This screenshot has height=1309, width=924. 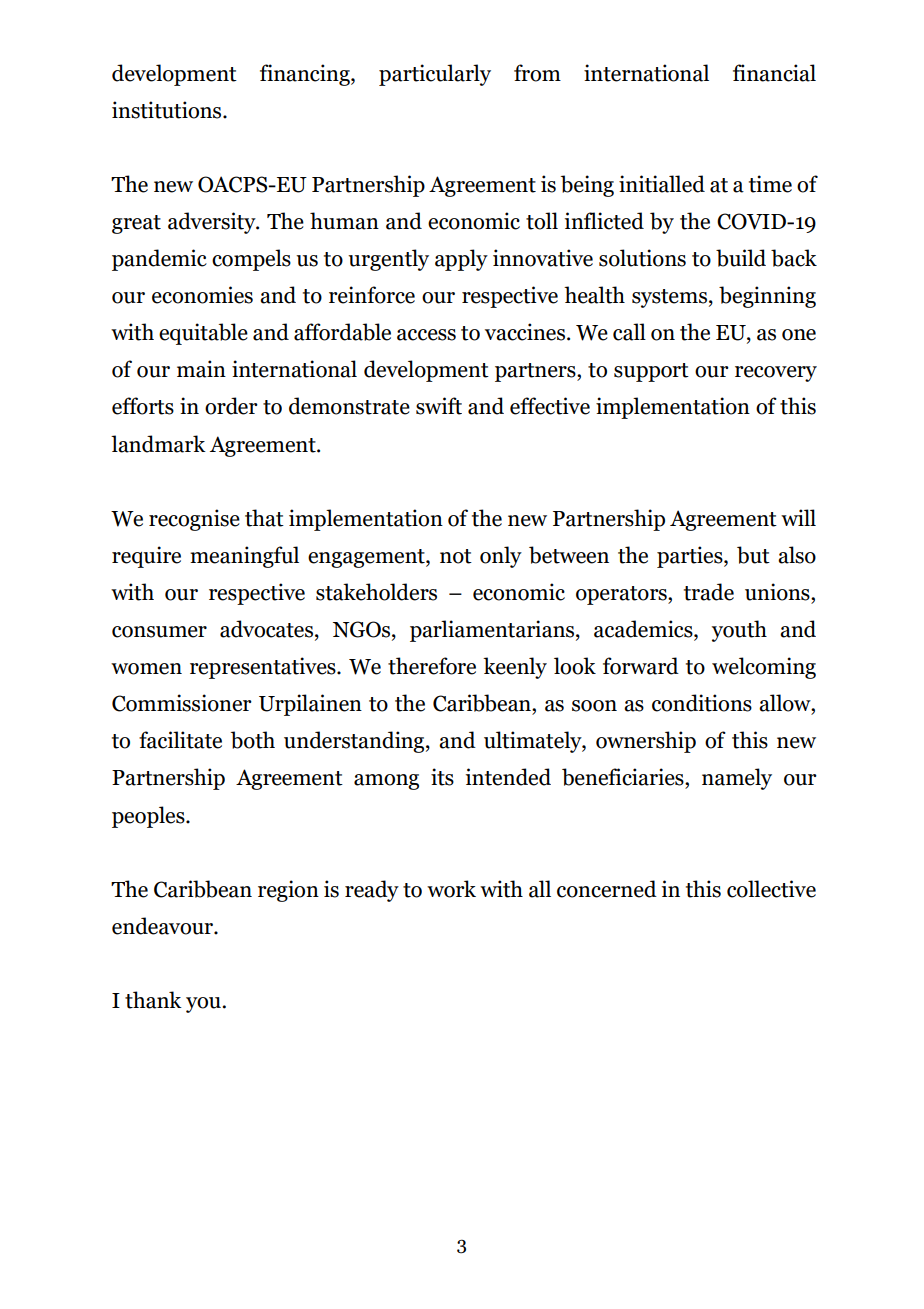 I want to click on financial, so click(x=774, y=73).
